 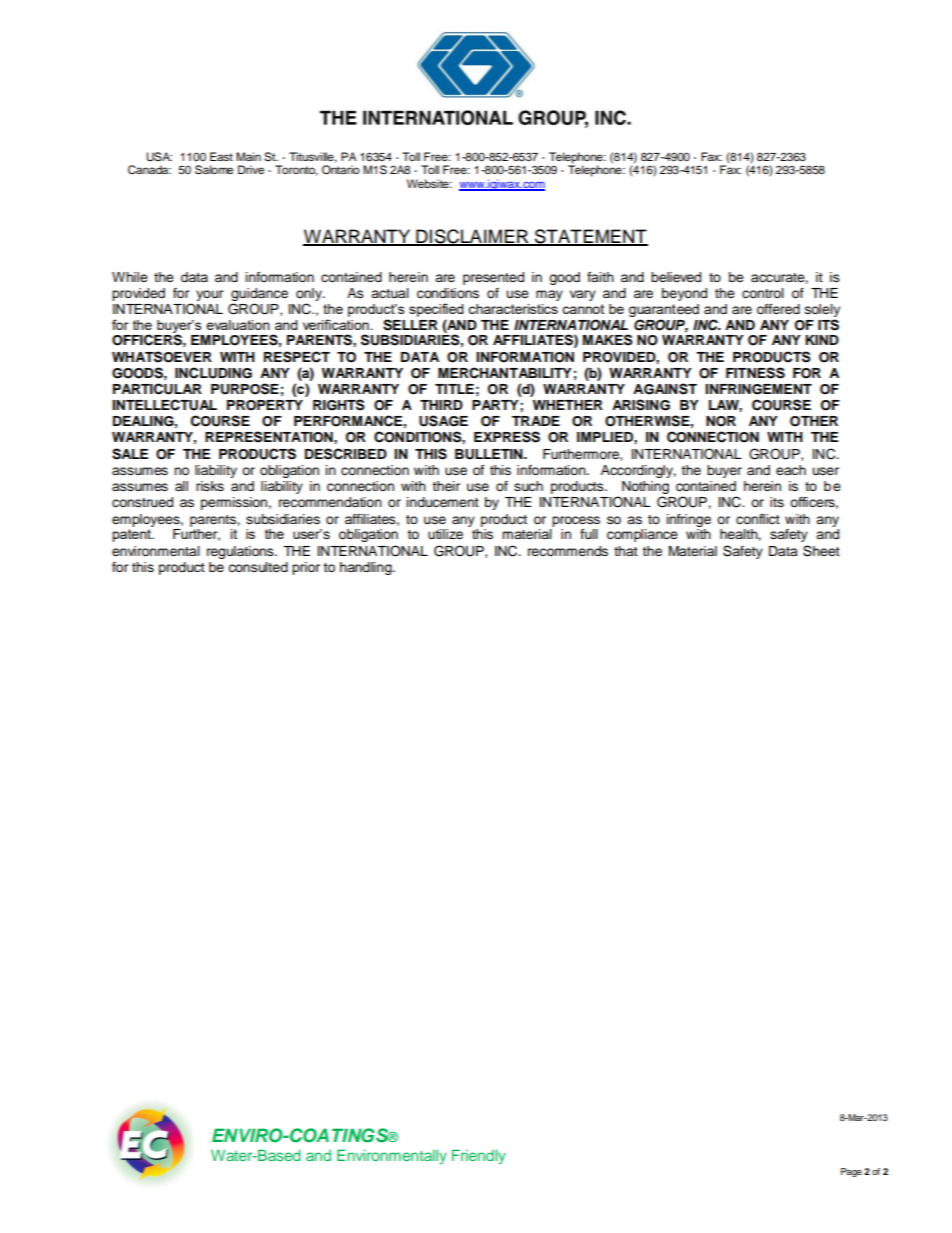 I want to click on risks, so click(x=210, y=486).
